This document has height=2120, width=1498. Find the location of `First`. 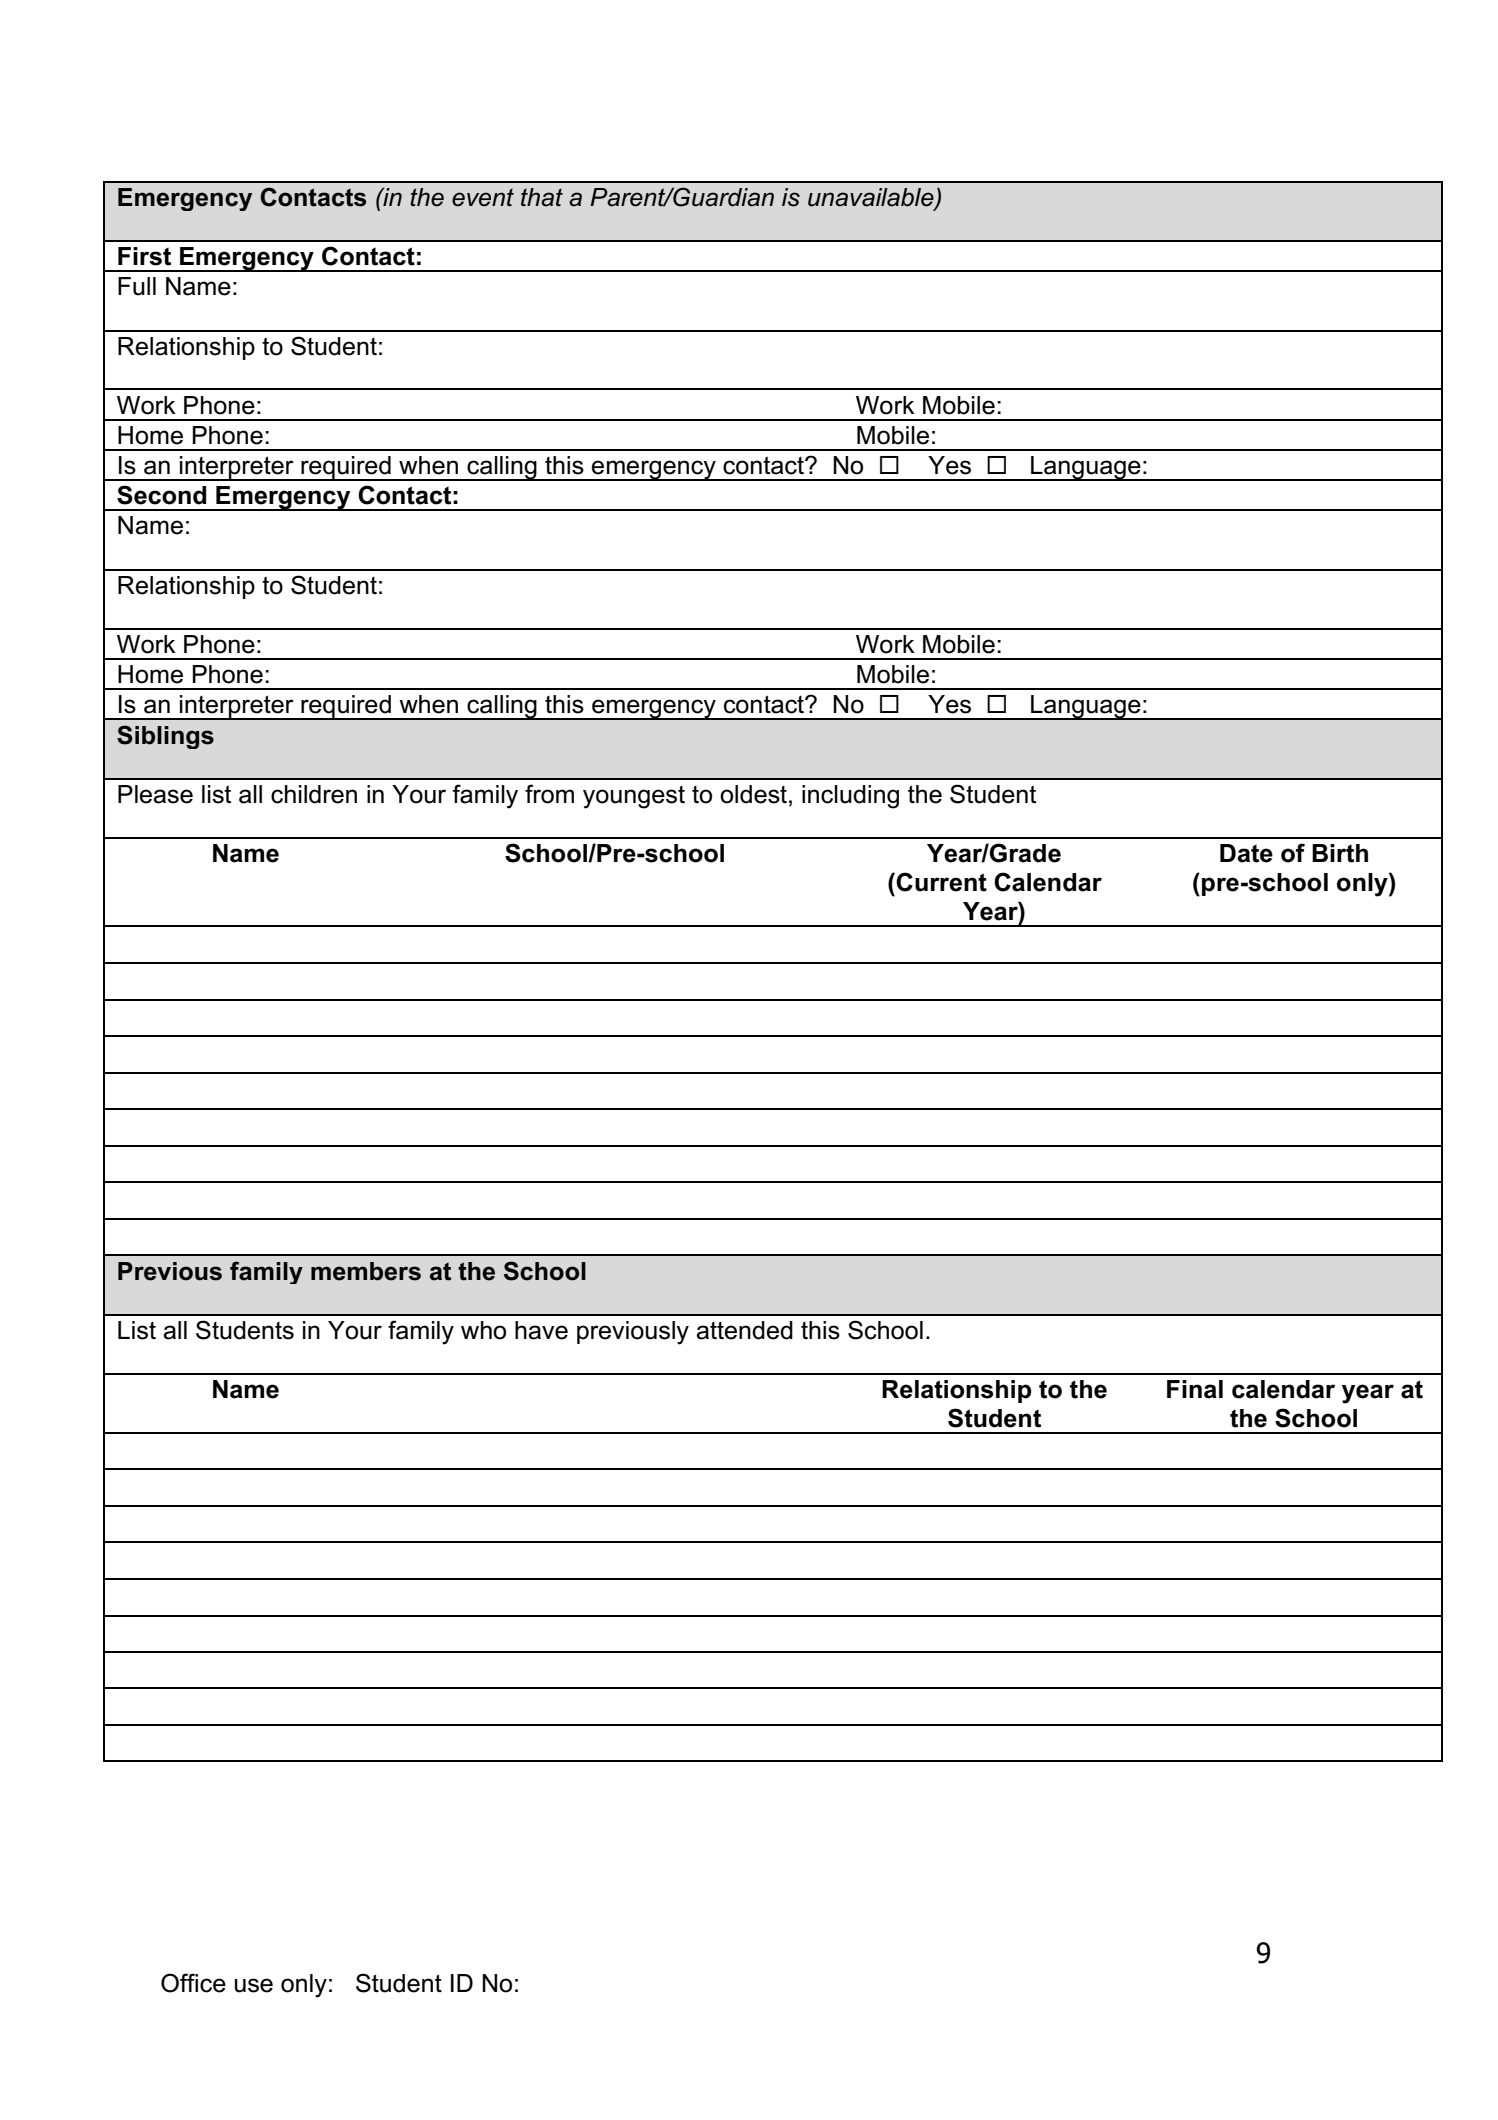

First is located at coordinates (144, 256).
